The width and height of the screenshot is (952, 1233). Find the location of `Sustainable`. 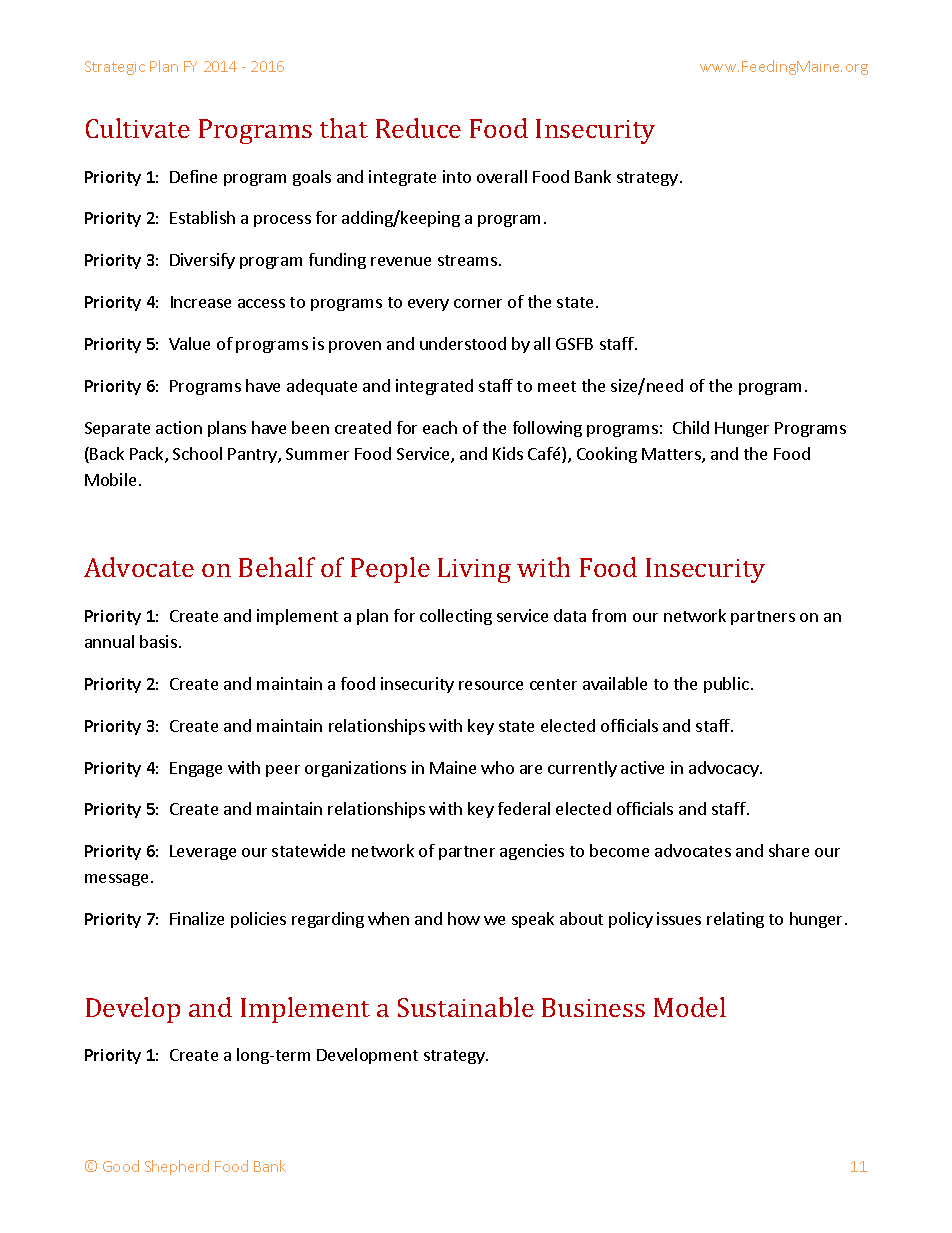

Sustainable is located at coordinates (466, 1007).
